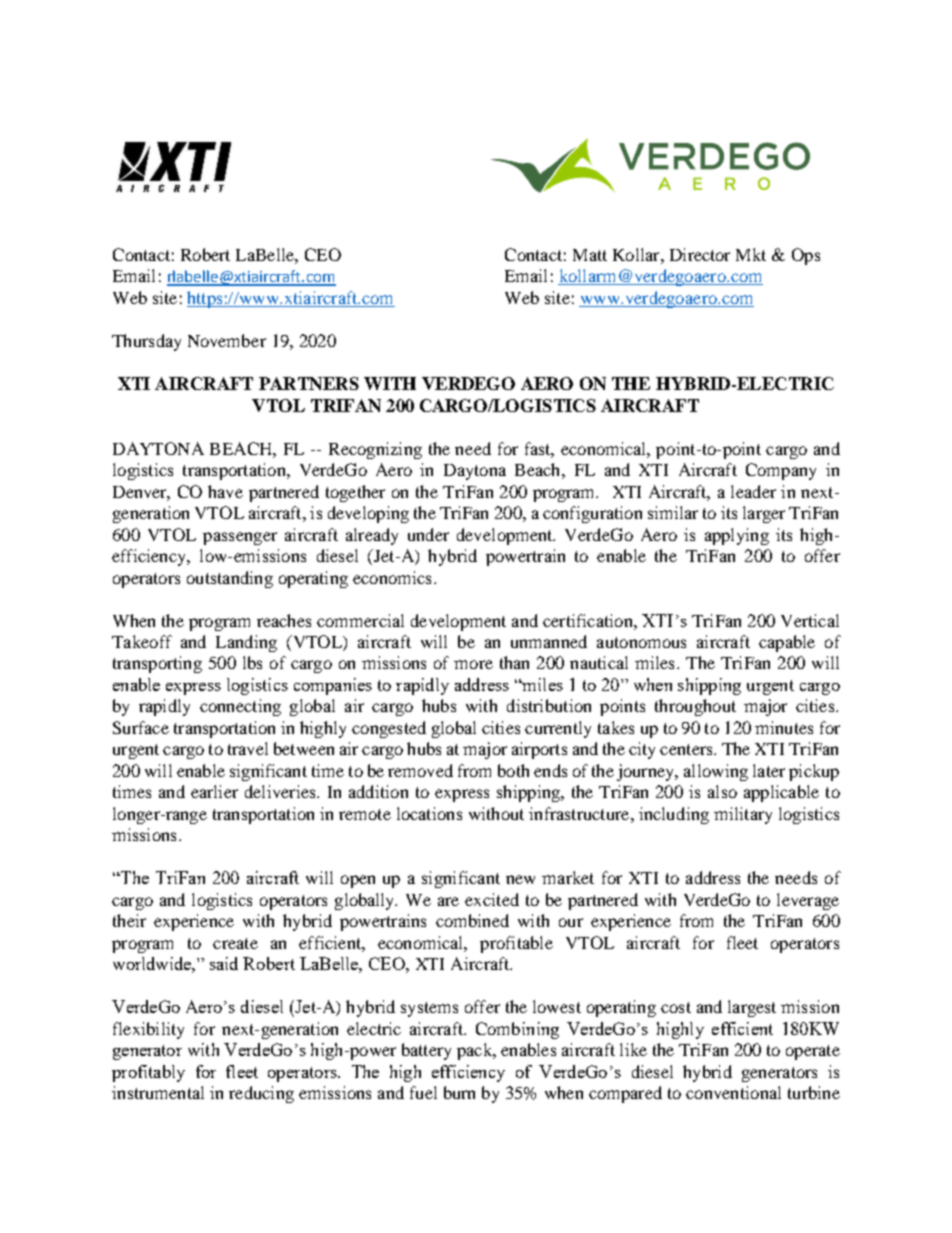  I want to click on Mkt, so click(751, 254).
